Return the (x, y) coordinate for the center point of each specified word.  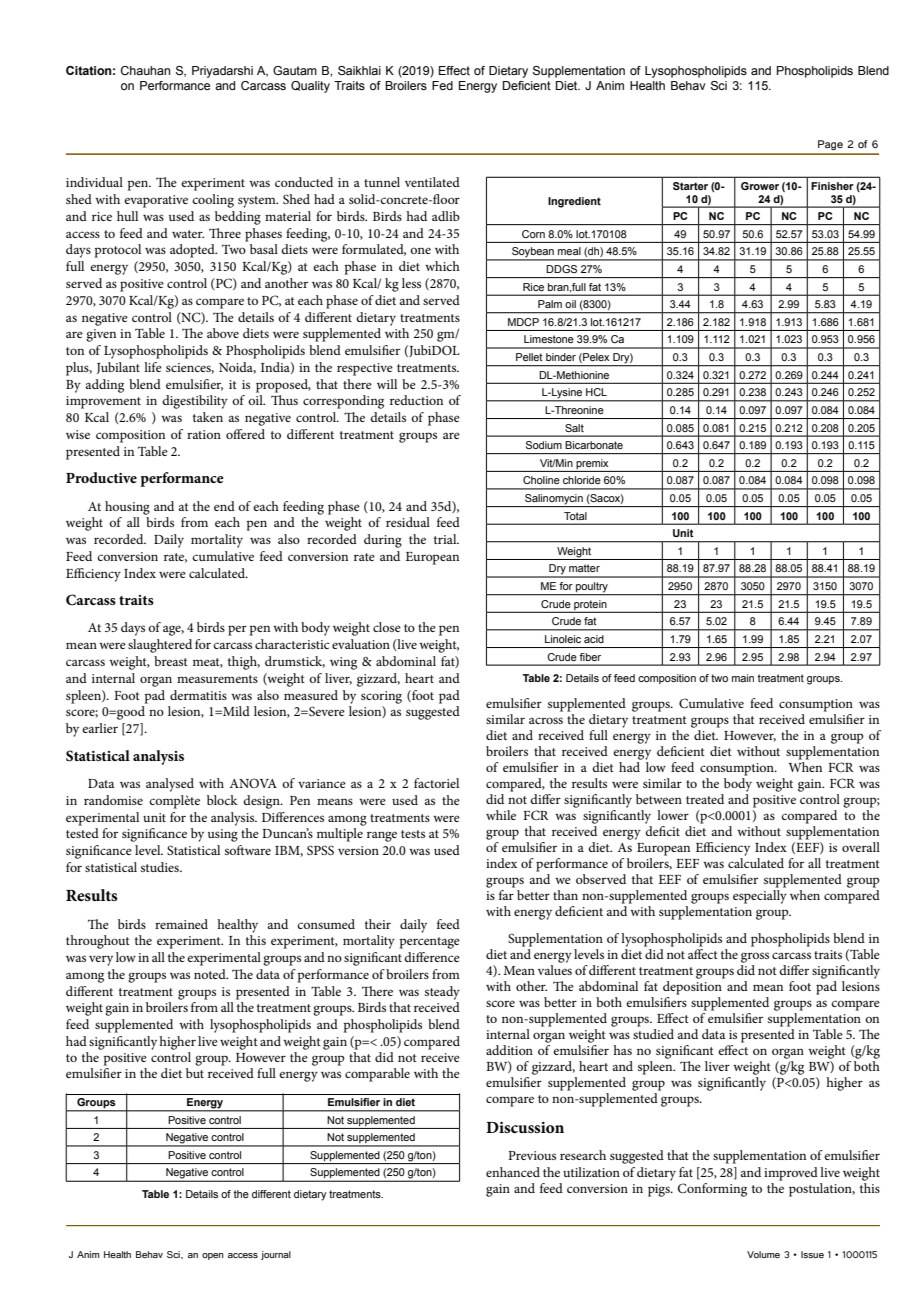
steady (442, 993)
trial (446, 539)
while (501, 815)
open (213, 1256)
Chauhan (145, 70)
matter (584, 568)
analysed (170, 785)
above (223, 333)
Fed (442, 85)
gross (755, 957)
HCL (596, 392)
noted (211, 974)
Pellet (529, 357)
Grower (760, 186)
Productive (101, 477)
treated (705, 799)
